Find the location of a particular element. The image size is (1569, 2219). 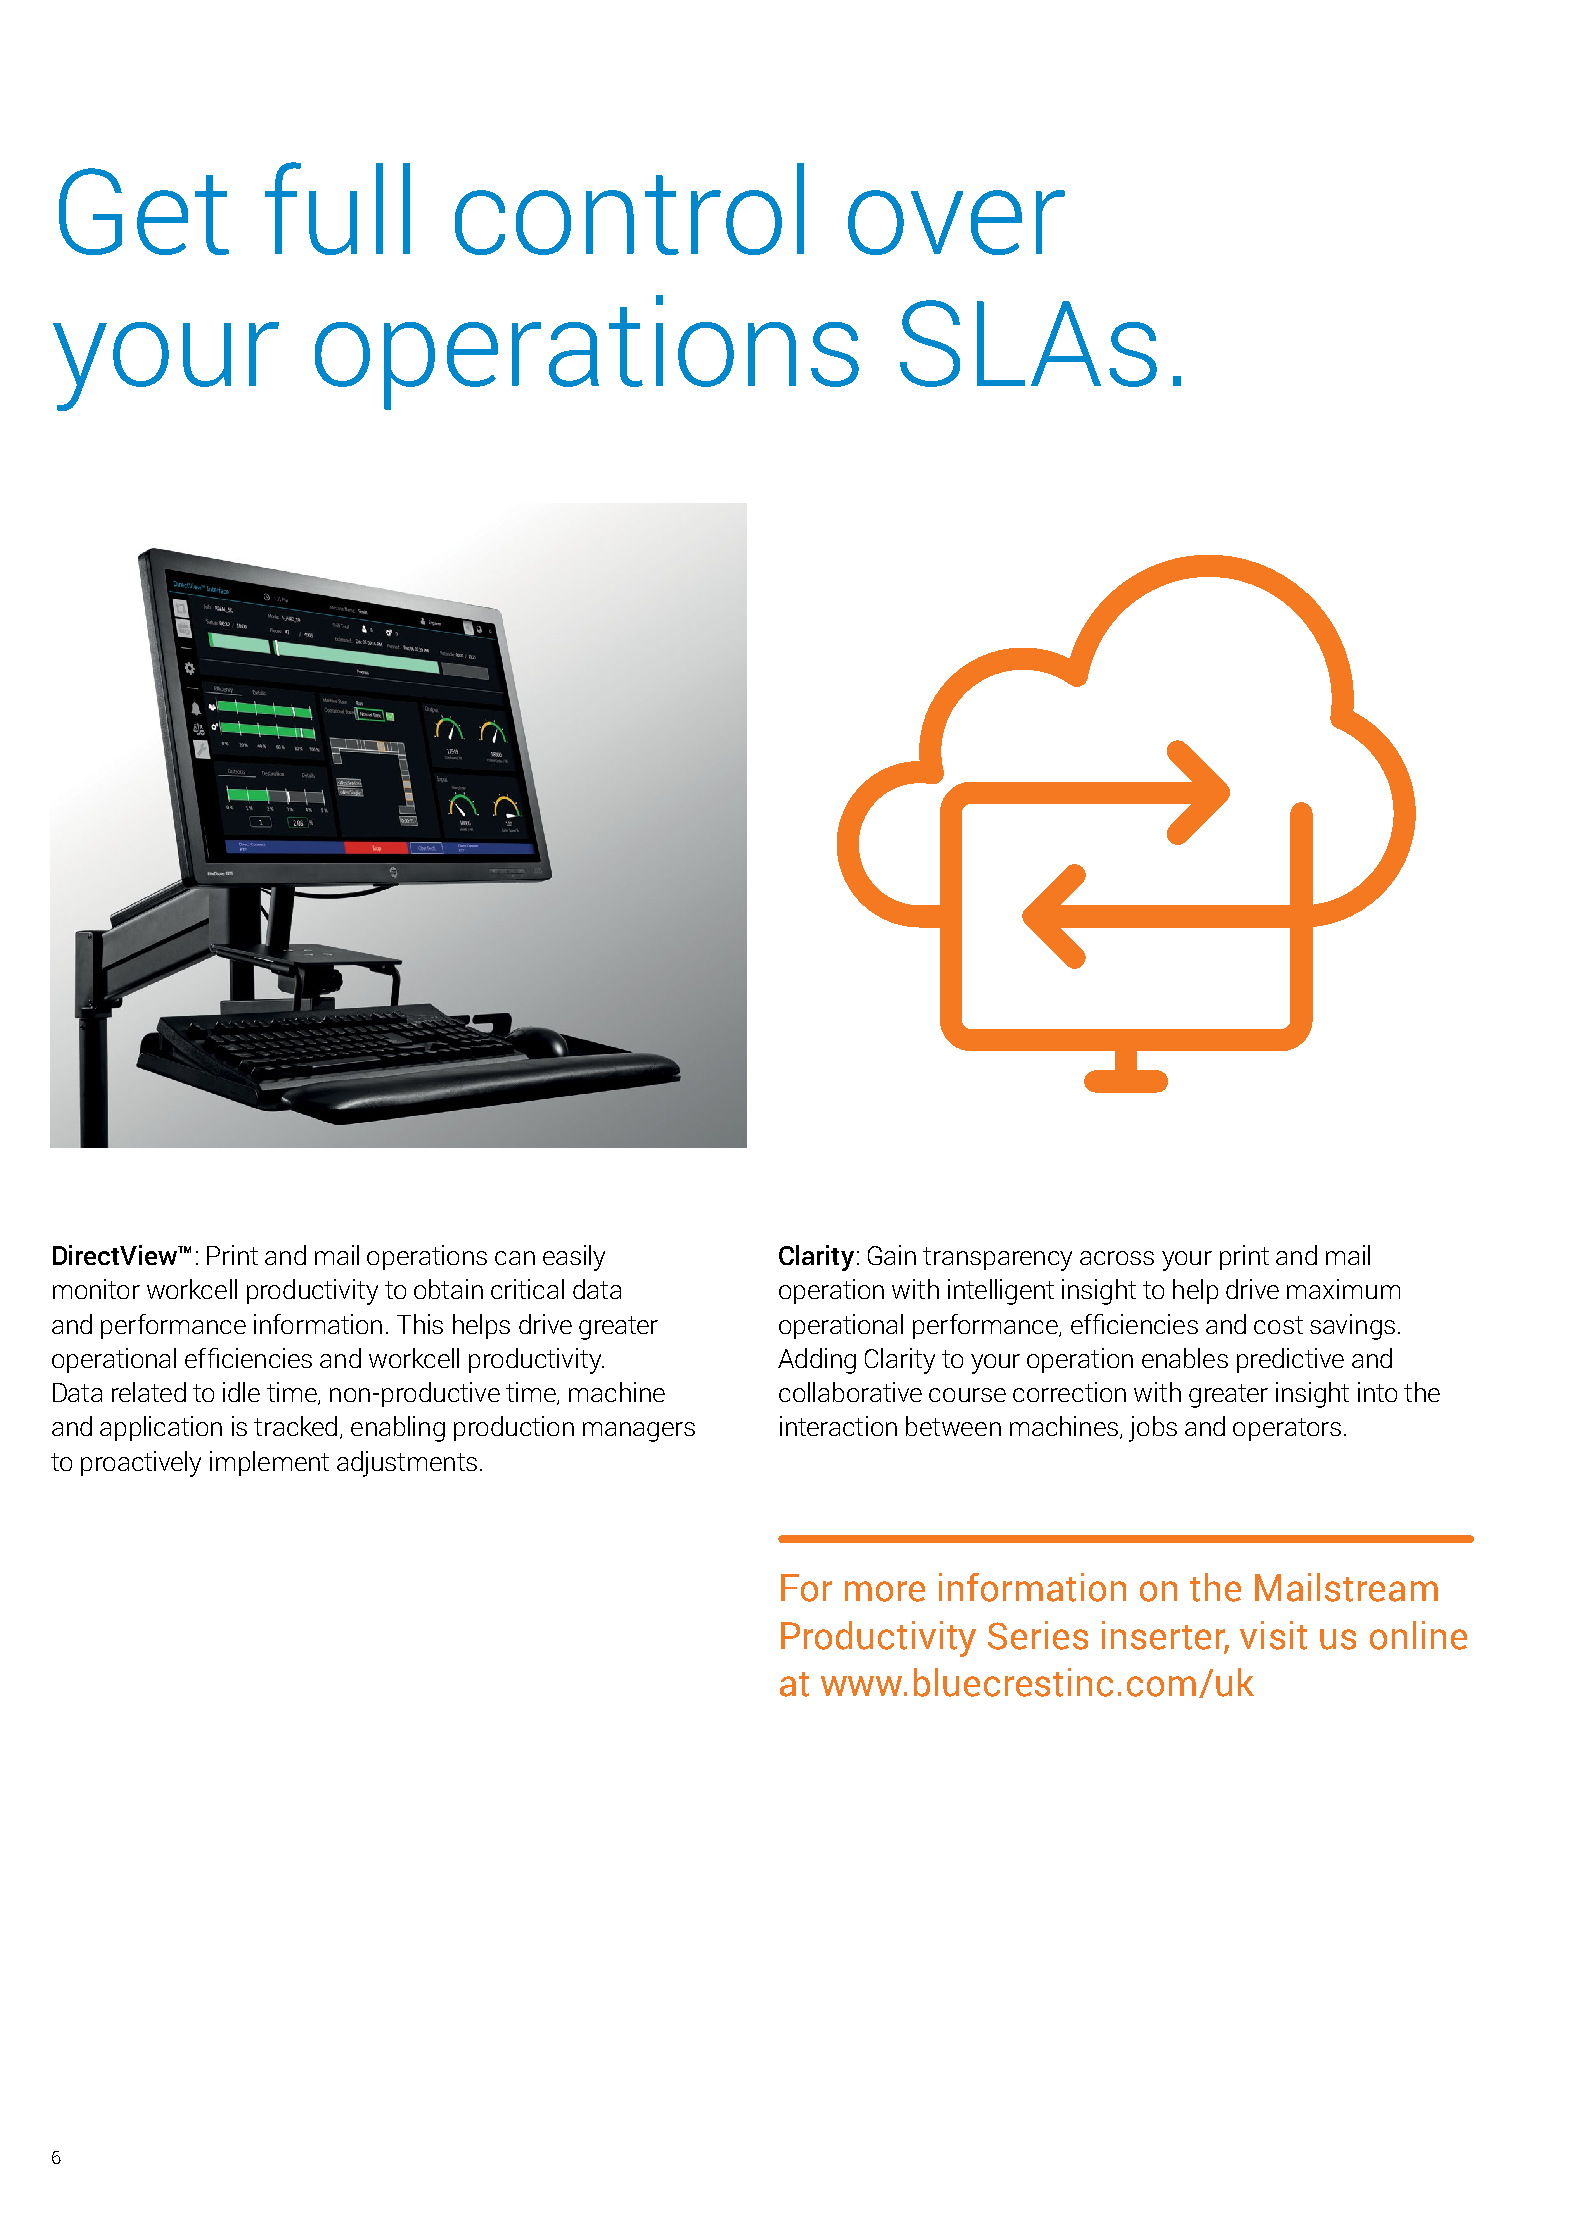

control is located at coordinates (629, 209).
